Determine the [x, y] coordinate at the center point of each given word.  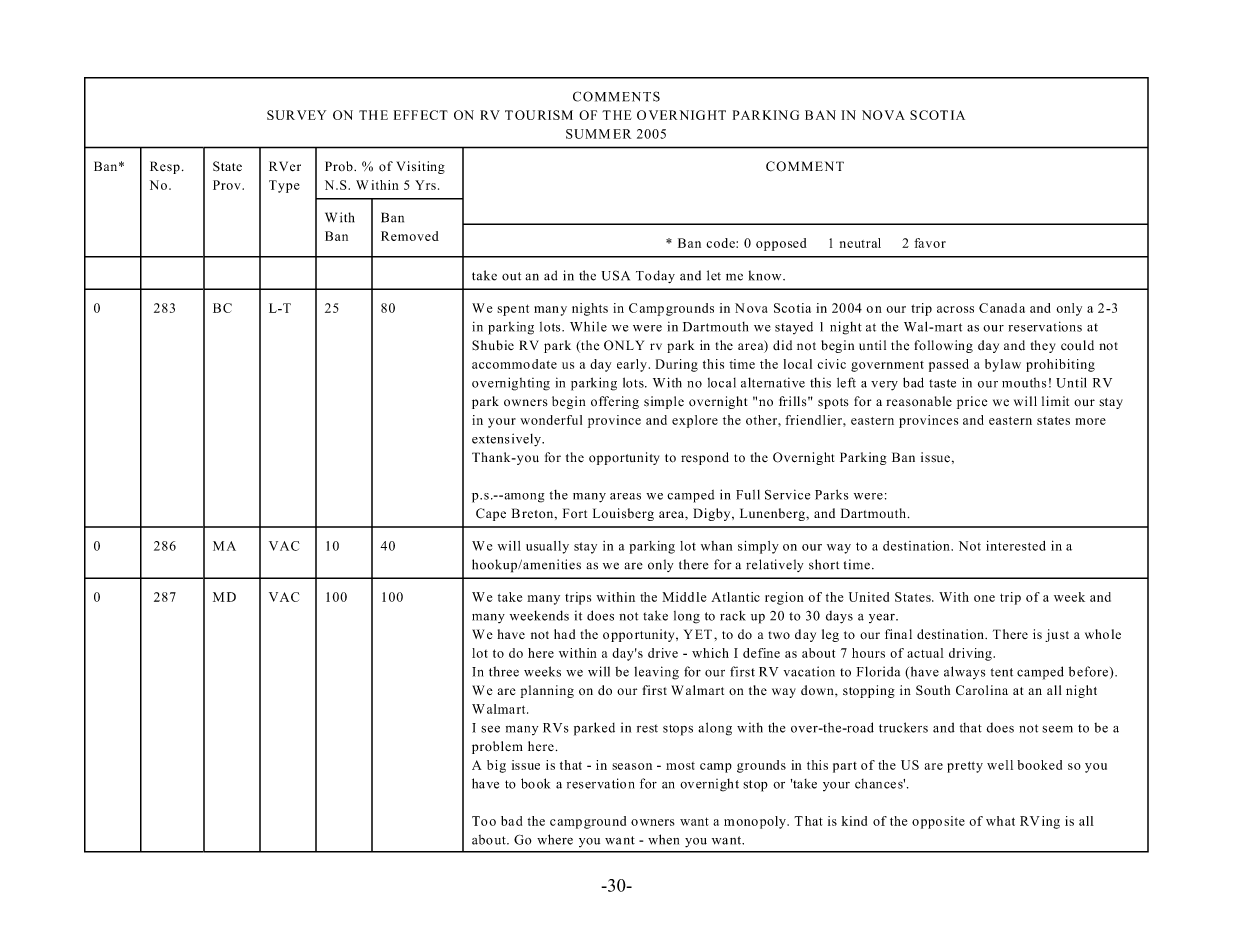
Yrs [425, 185]
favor [930, 243]
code [721, 243]
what [1000, 821]
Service [787, 494]
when [663, 839]
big [496, 766]
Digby [713, 514]
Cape [491, 514]
